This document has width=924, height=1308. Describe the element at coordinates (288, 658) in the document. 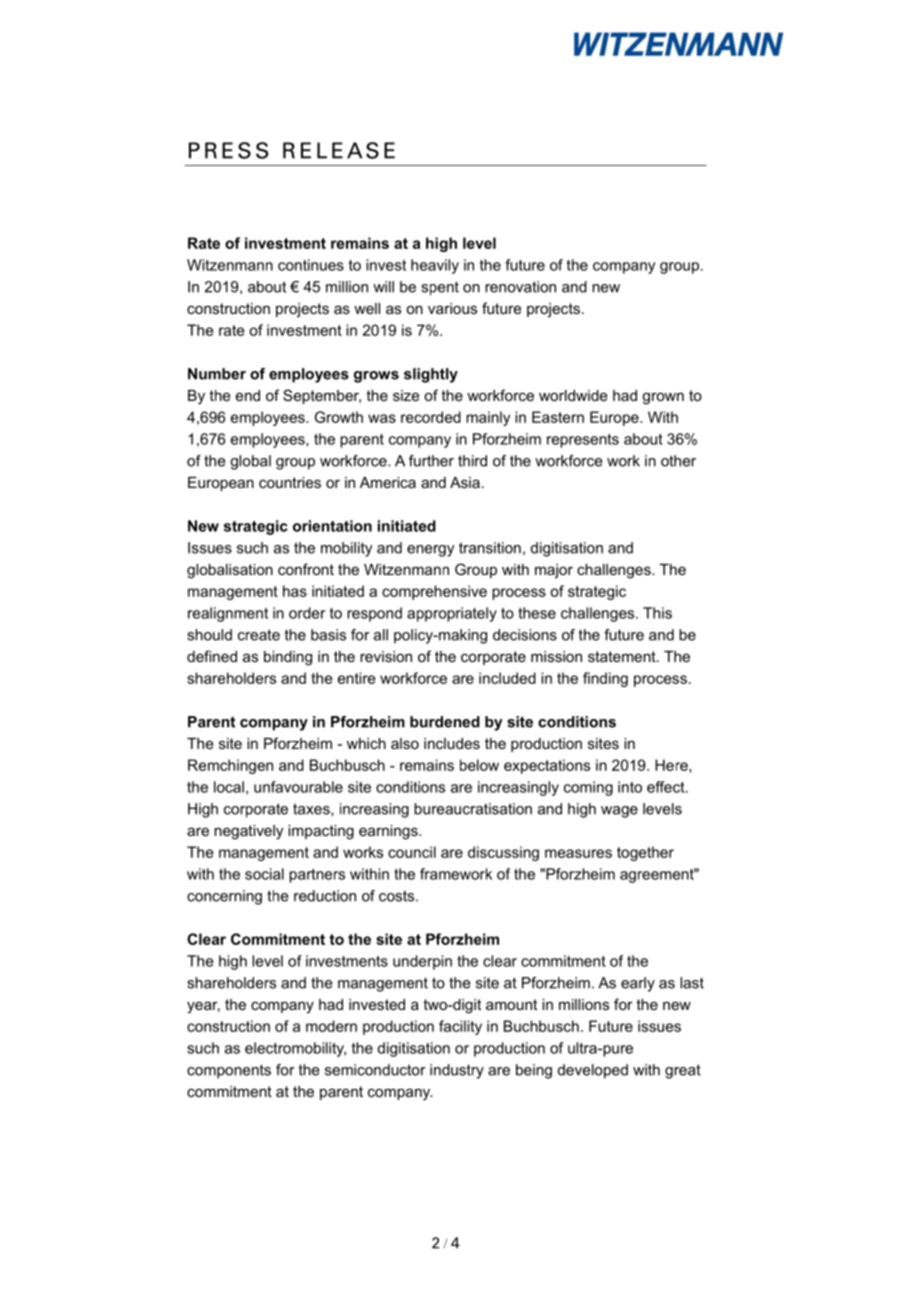

I see `binding` at that location.
